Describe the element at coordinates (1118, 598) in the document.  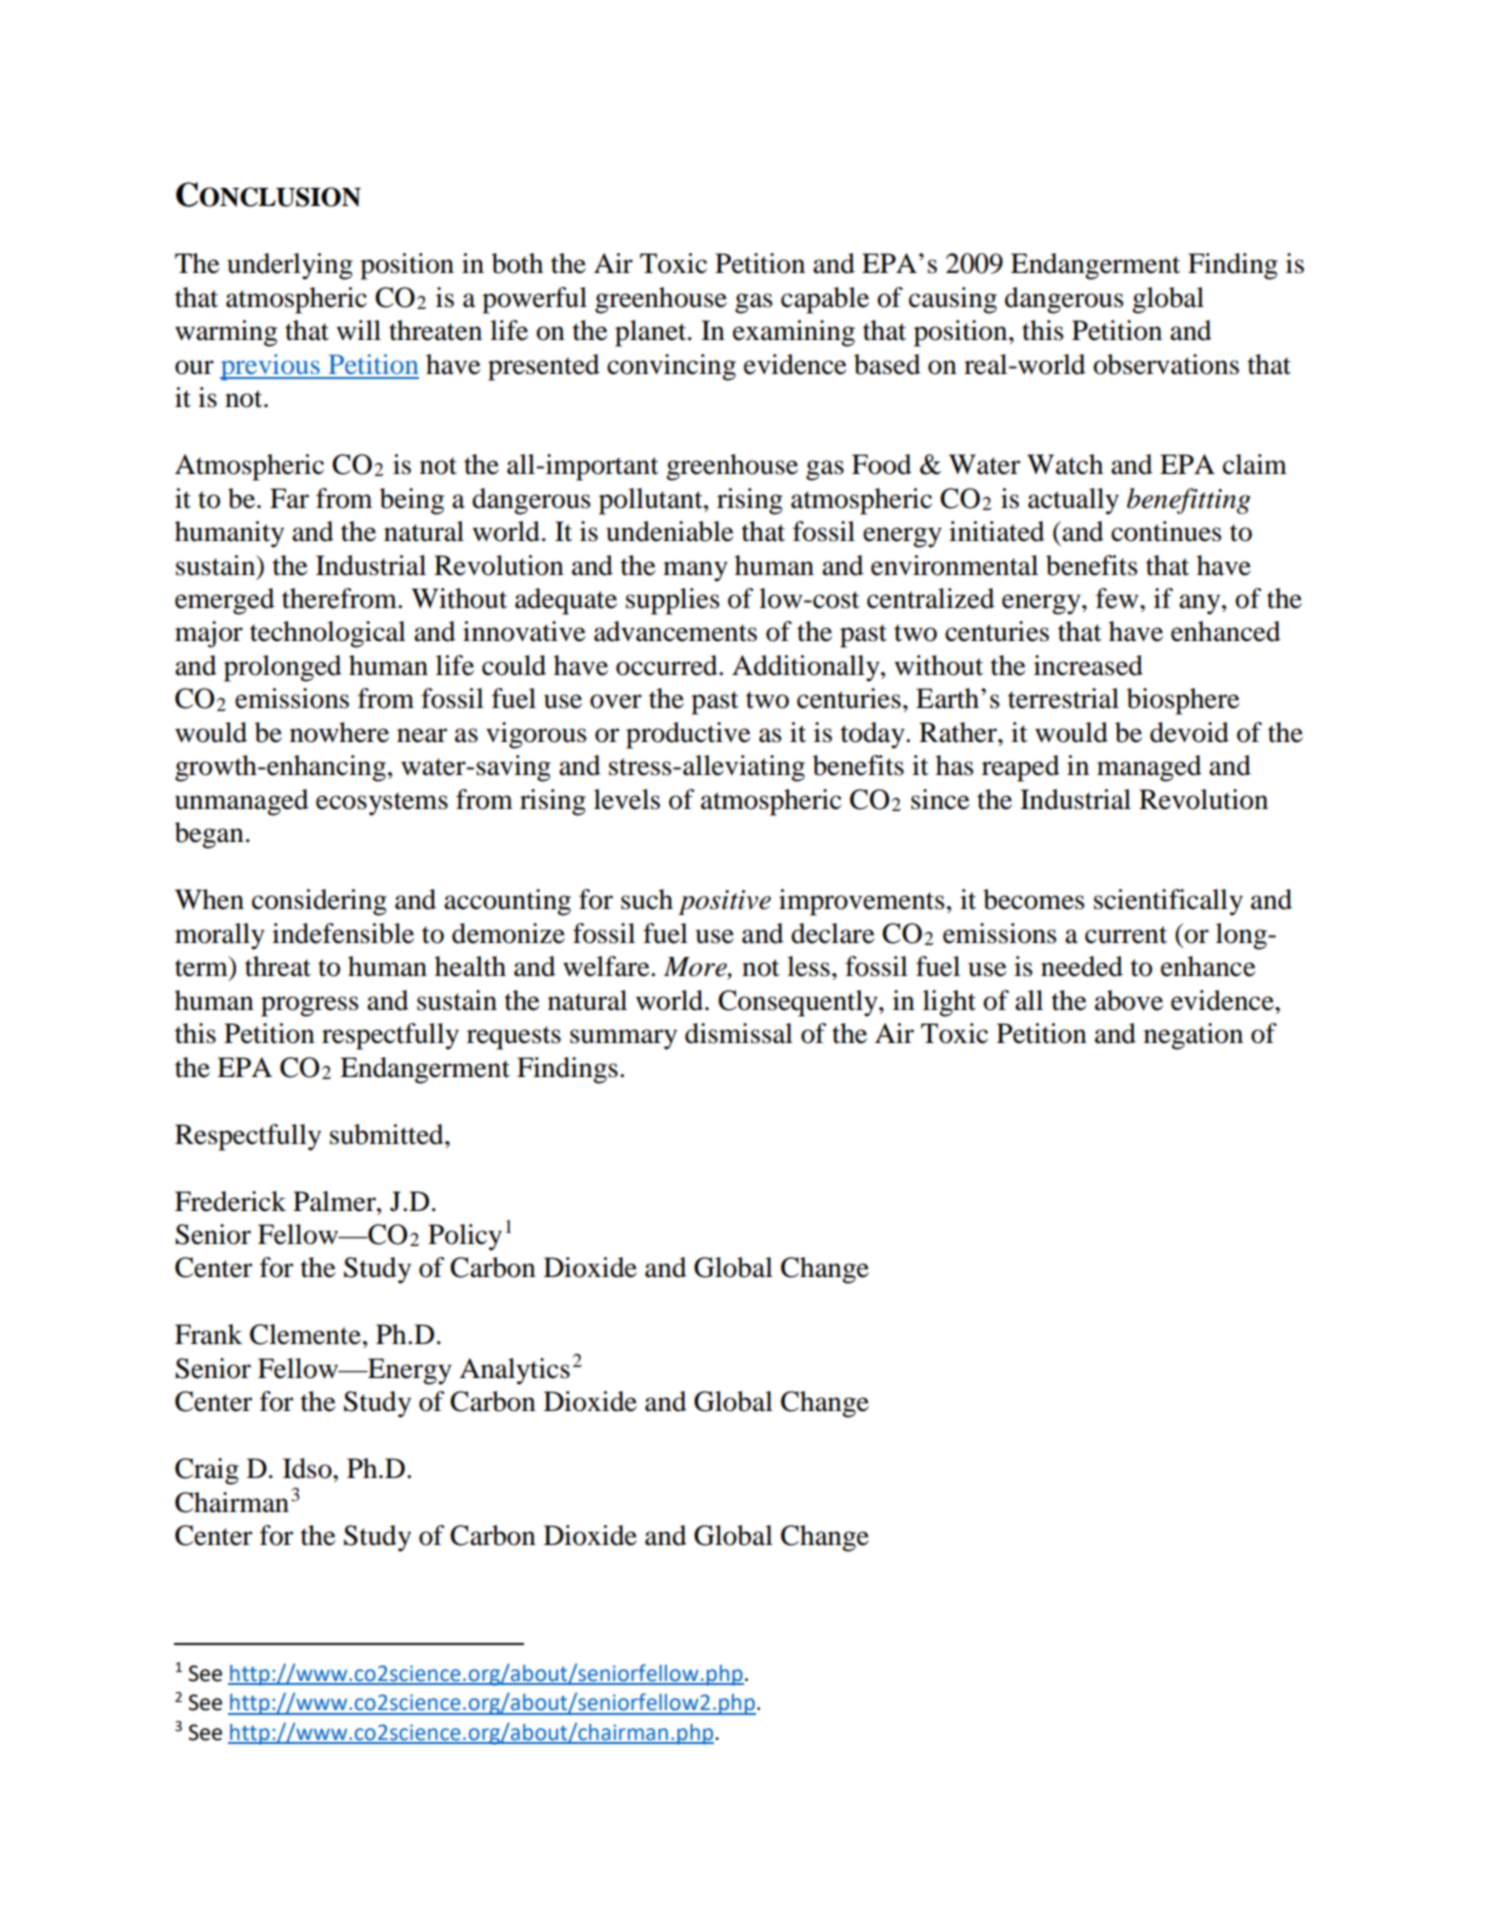
I see `few` at that location.
